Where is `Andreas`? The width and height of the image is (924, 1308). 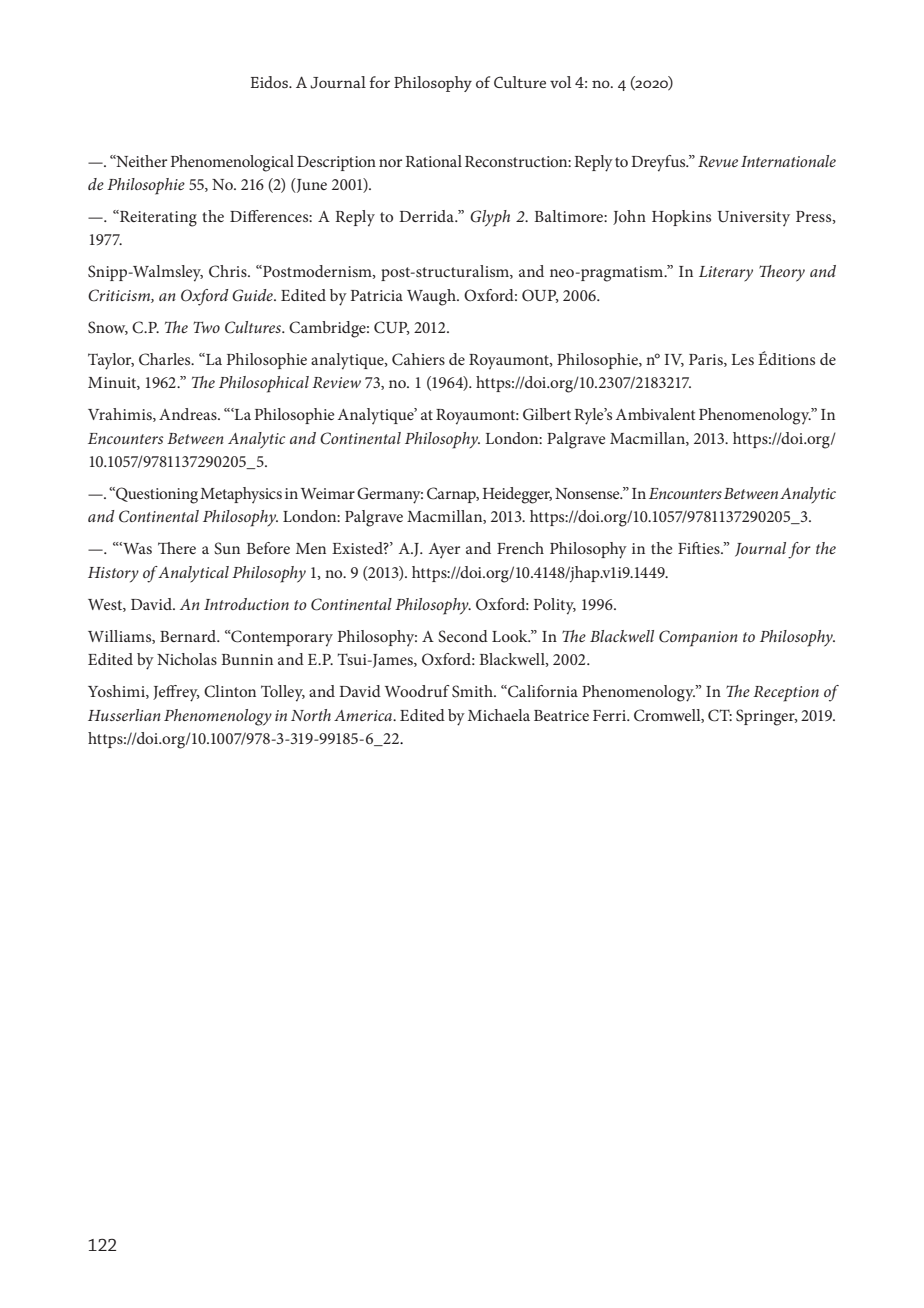 Andreas is located at coordinates (189, 414).
